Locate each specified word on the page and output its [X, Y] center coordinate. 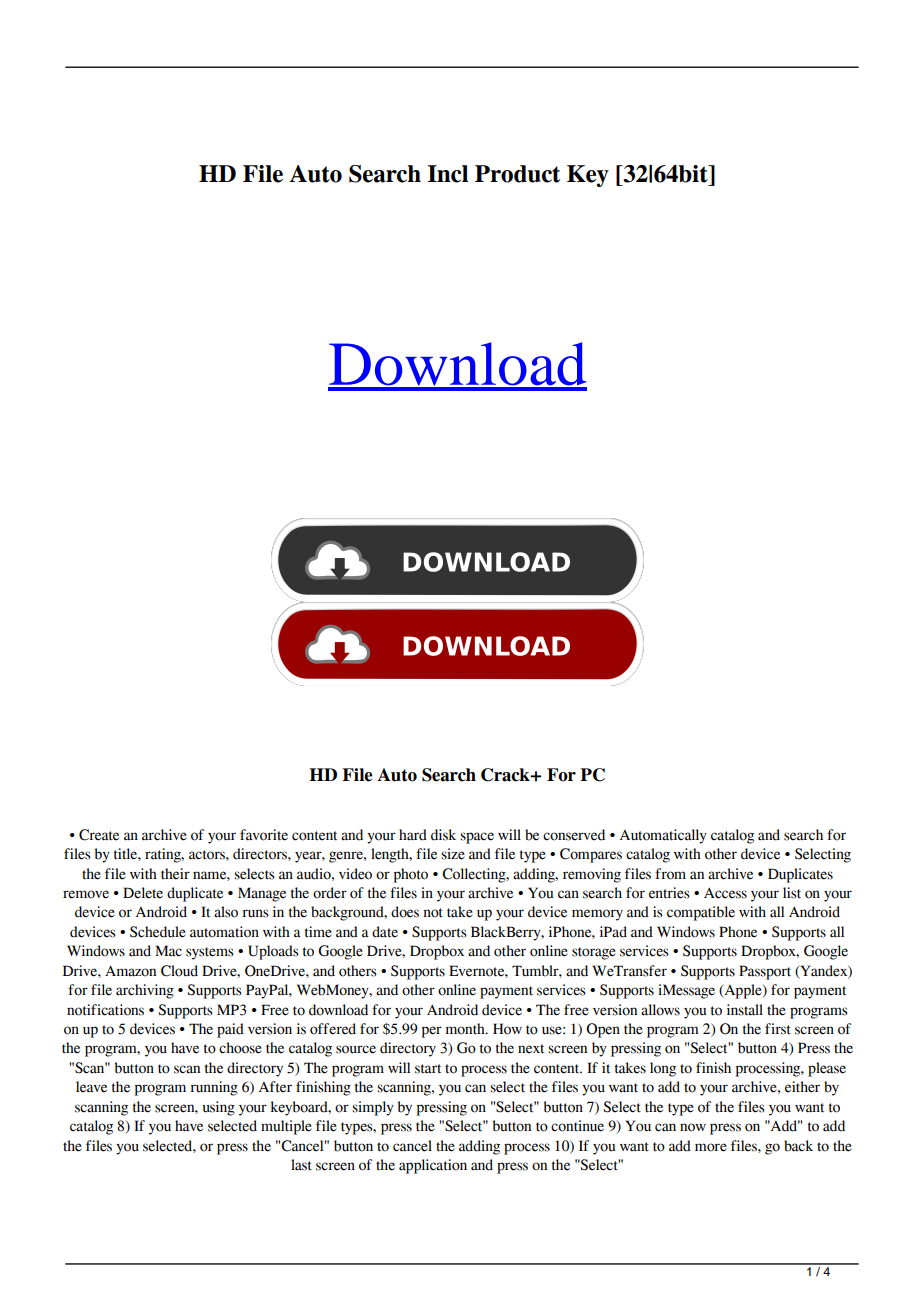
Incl [447, 174]
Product [517, 174]
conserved [574, 835]
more [711, 1147]
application [433, 1166]
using [219, 1108]
